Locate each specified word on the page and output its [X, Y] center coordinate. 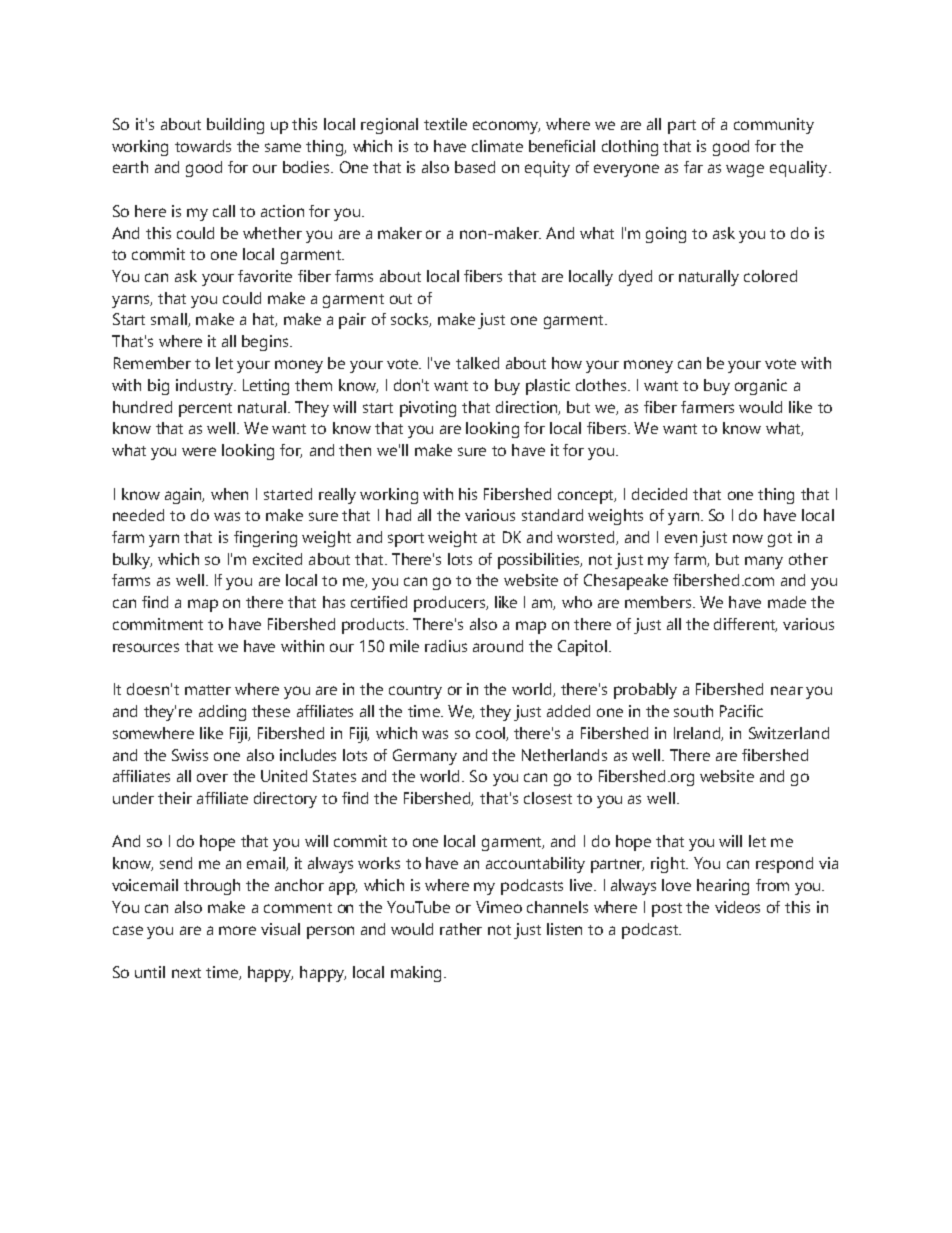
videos [737, 907]
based [475, 167]
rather [461, 929]
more [237, 930]
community [774, 126]
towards [203, 146]
